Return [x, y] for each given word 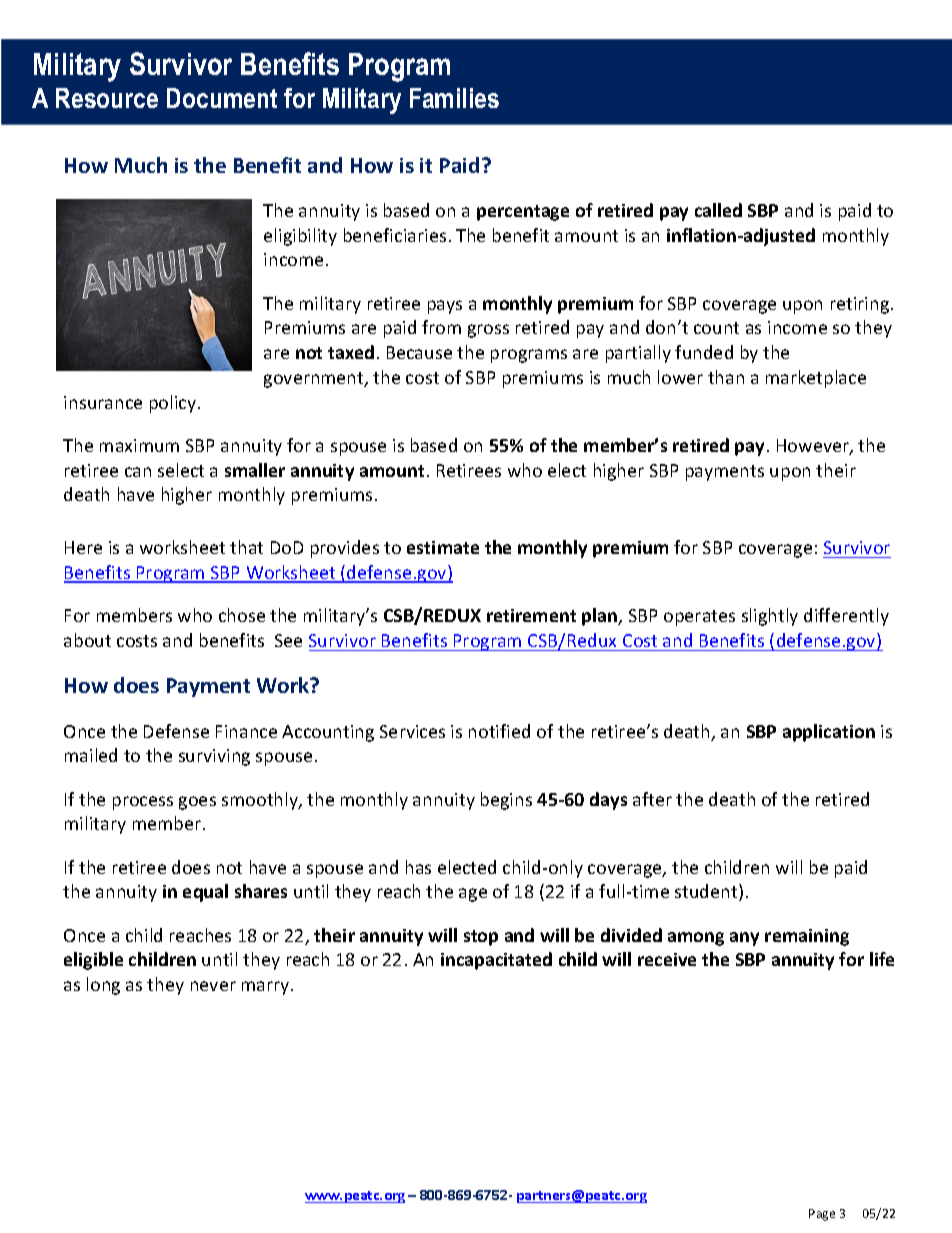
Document [222, 98]
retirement [531, 615]
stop [481, 938]
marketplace [816, 379]
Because [419, 352]
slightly [770, 617]
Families [454, 98]
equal [205, 893]
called [718, 210]
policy [174, 404]
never [213, 986]
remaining [807, 937]
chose [242, 615]
